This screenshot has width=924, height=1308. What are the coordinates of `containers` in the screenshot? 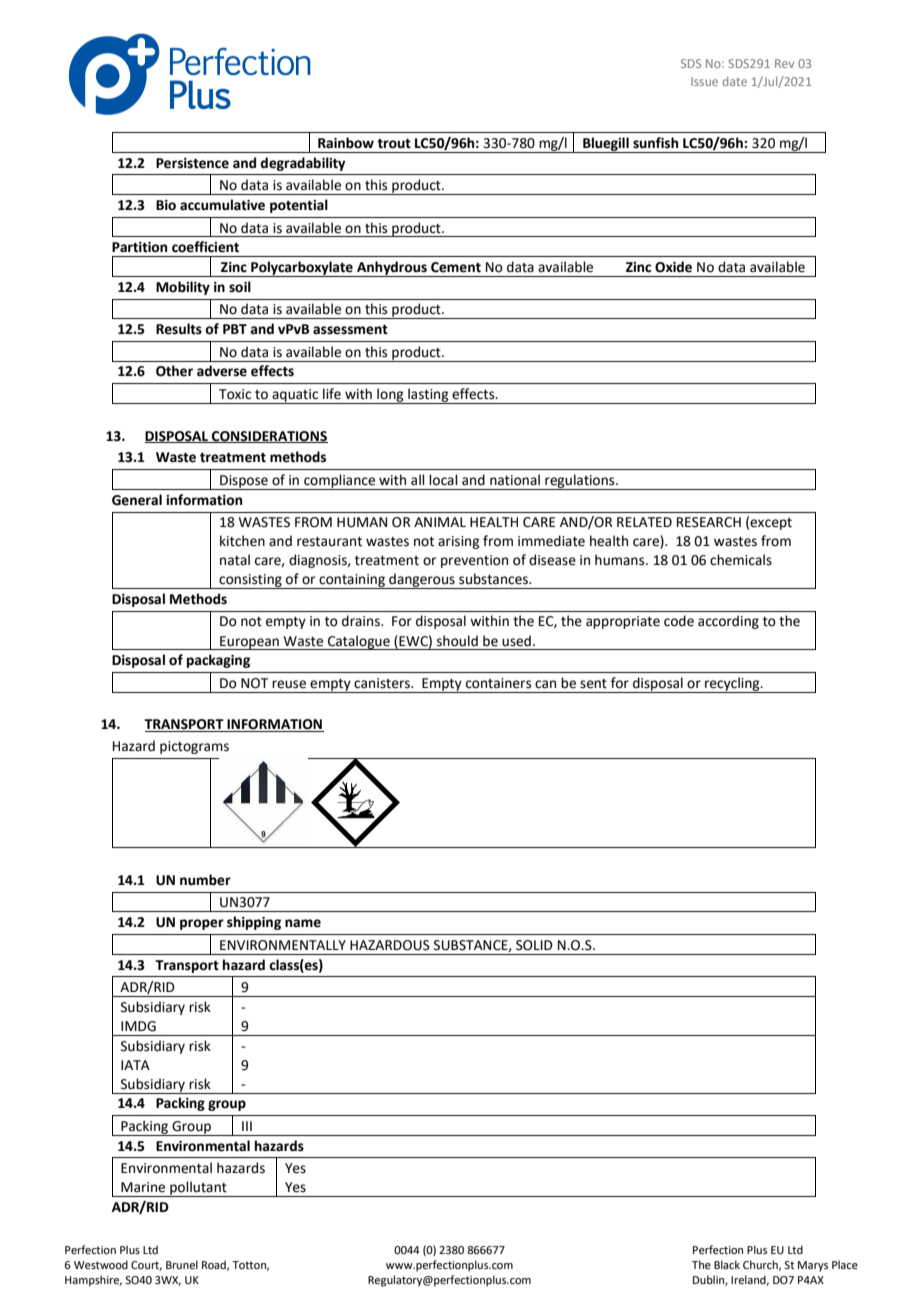 It's located at (498, 683).
